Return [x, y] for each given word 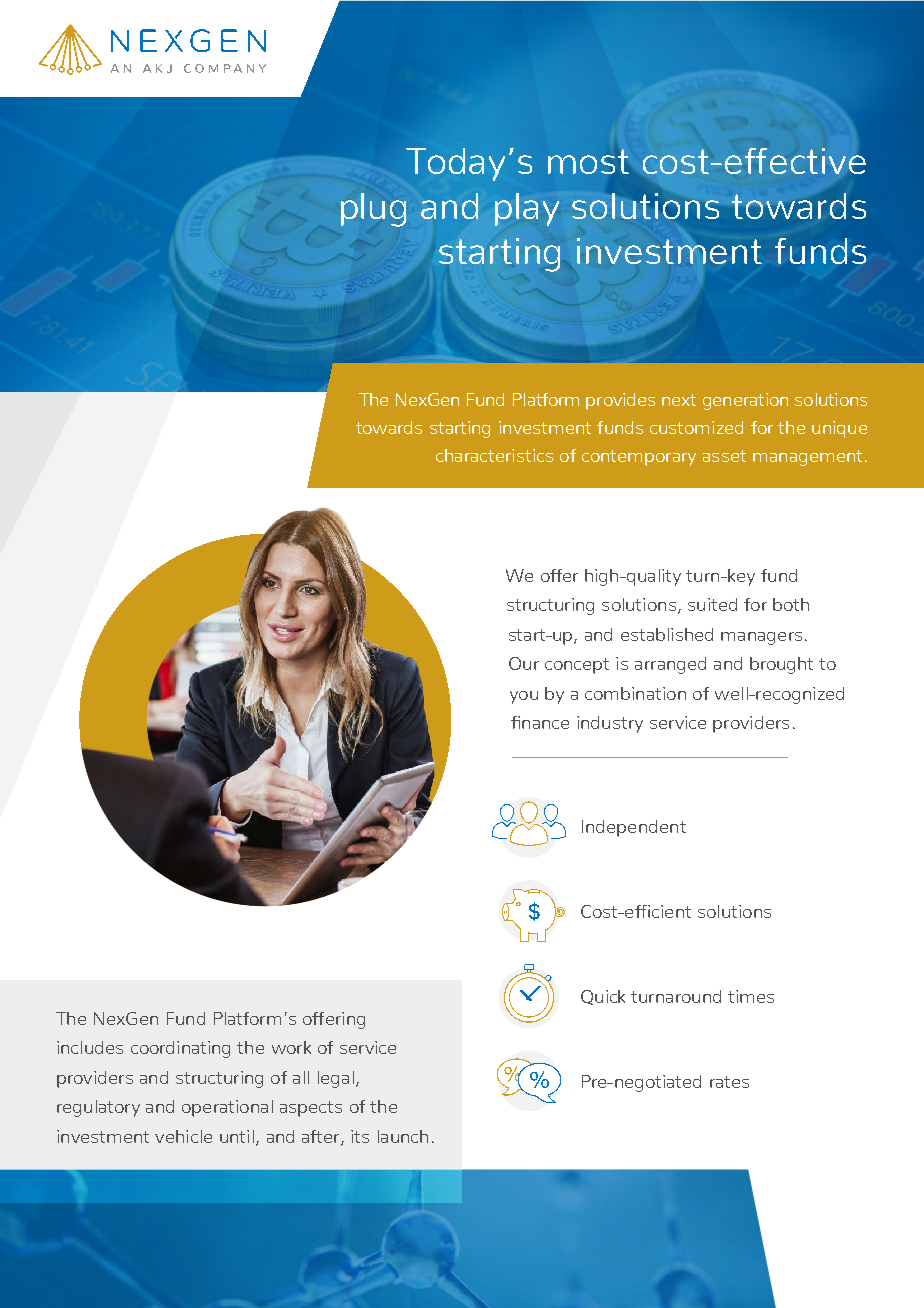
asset [724, 456]
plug [373, 210]
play [527, 209]
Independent [634, 828]
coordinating [180, 1049]
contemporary [639, 458]
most [588, 161]
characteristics [494, 455]
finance [540, 722]
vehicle [183, 1136]
